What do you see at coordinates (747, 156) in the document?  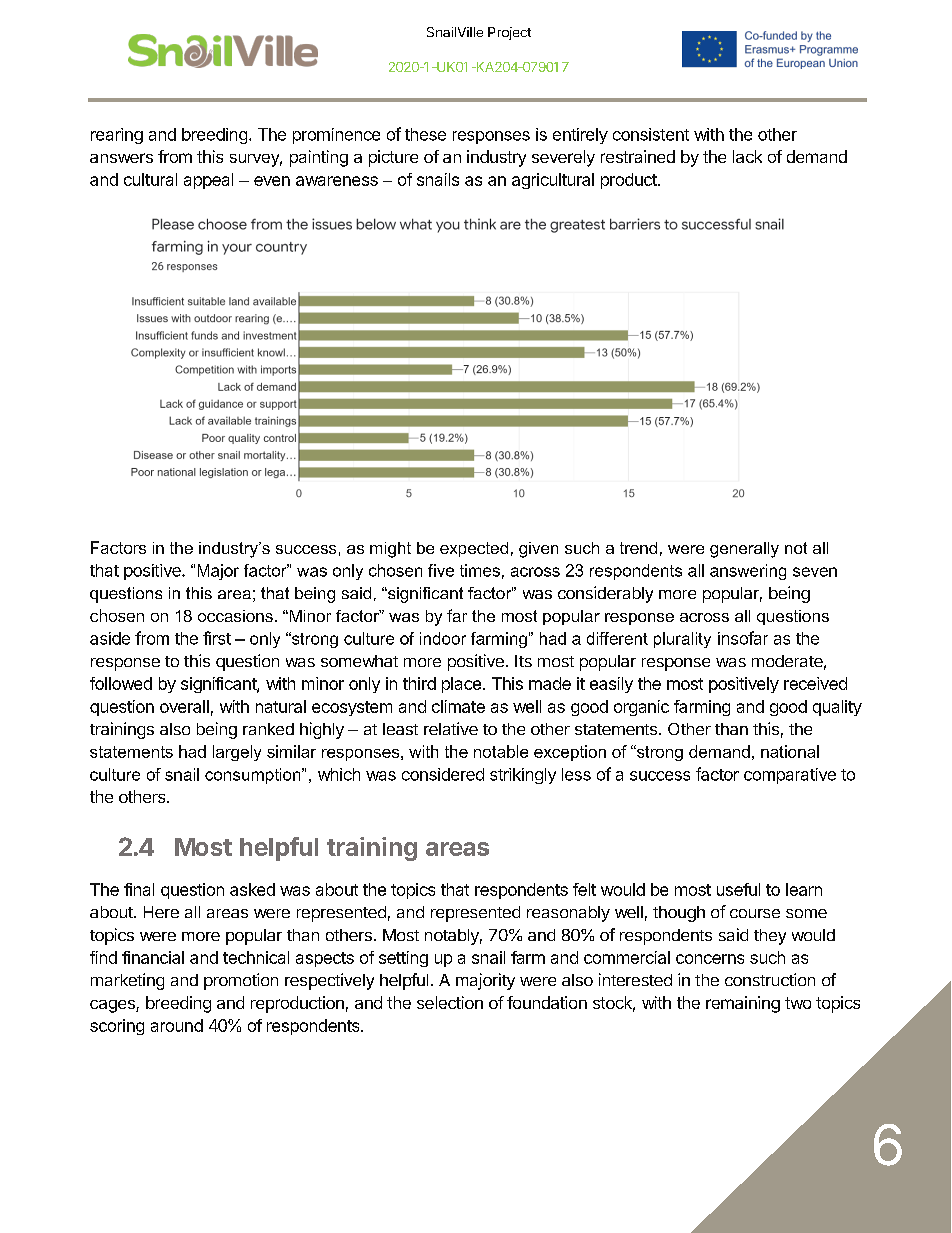 I see `lack` at bounding box center [747, 156].
